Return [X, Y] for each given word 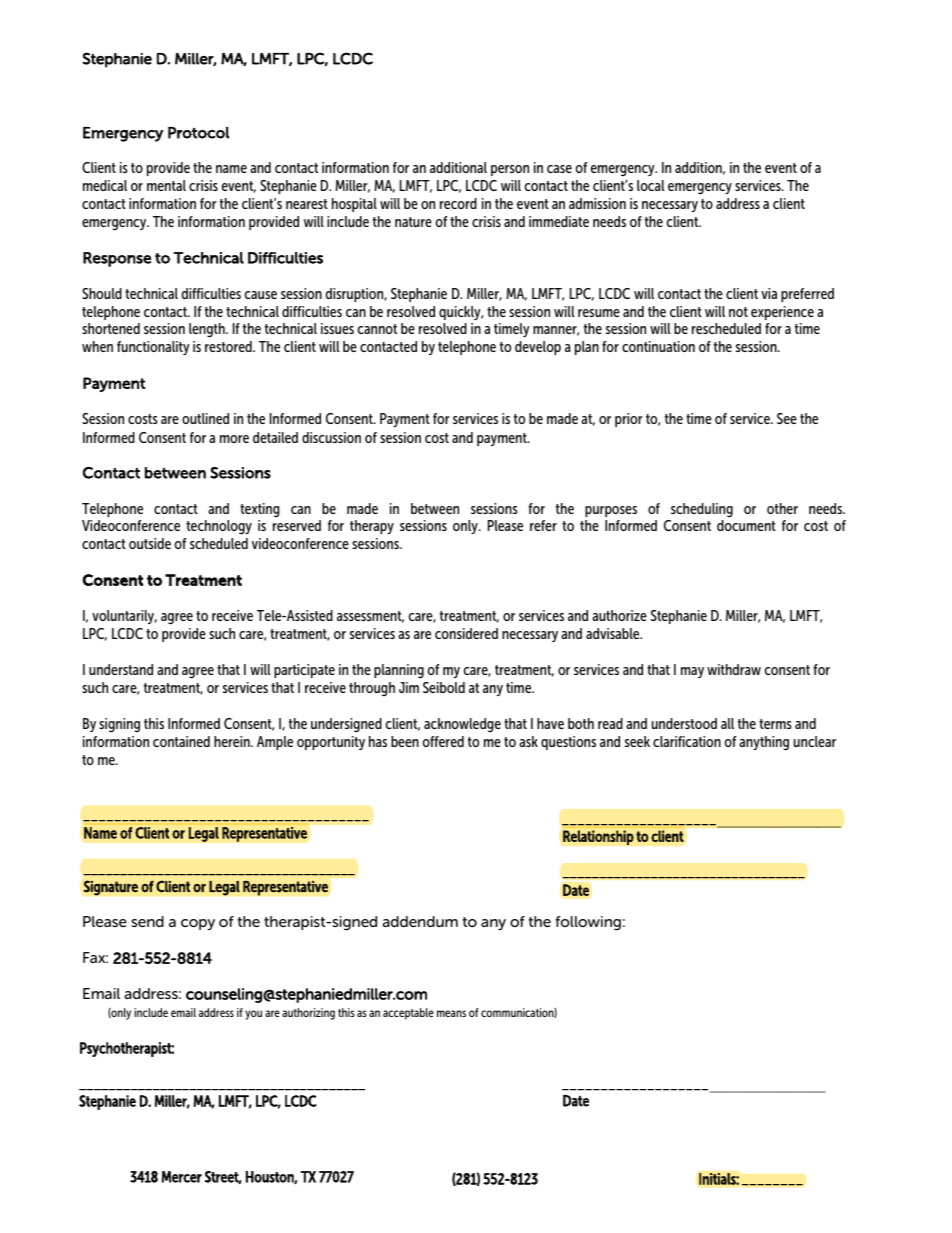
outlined [205, 418]
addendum [420, 921]
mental [166, 185]
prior [629, 420]
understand [121, 669]
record [458, 203]
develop [538, 348]
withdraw [734, 669]
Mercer [182, 1177]
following [588, 923]
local [651, 185]
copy [198, 924]
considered [466, 633]
